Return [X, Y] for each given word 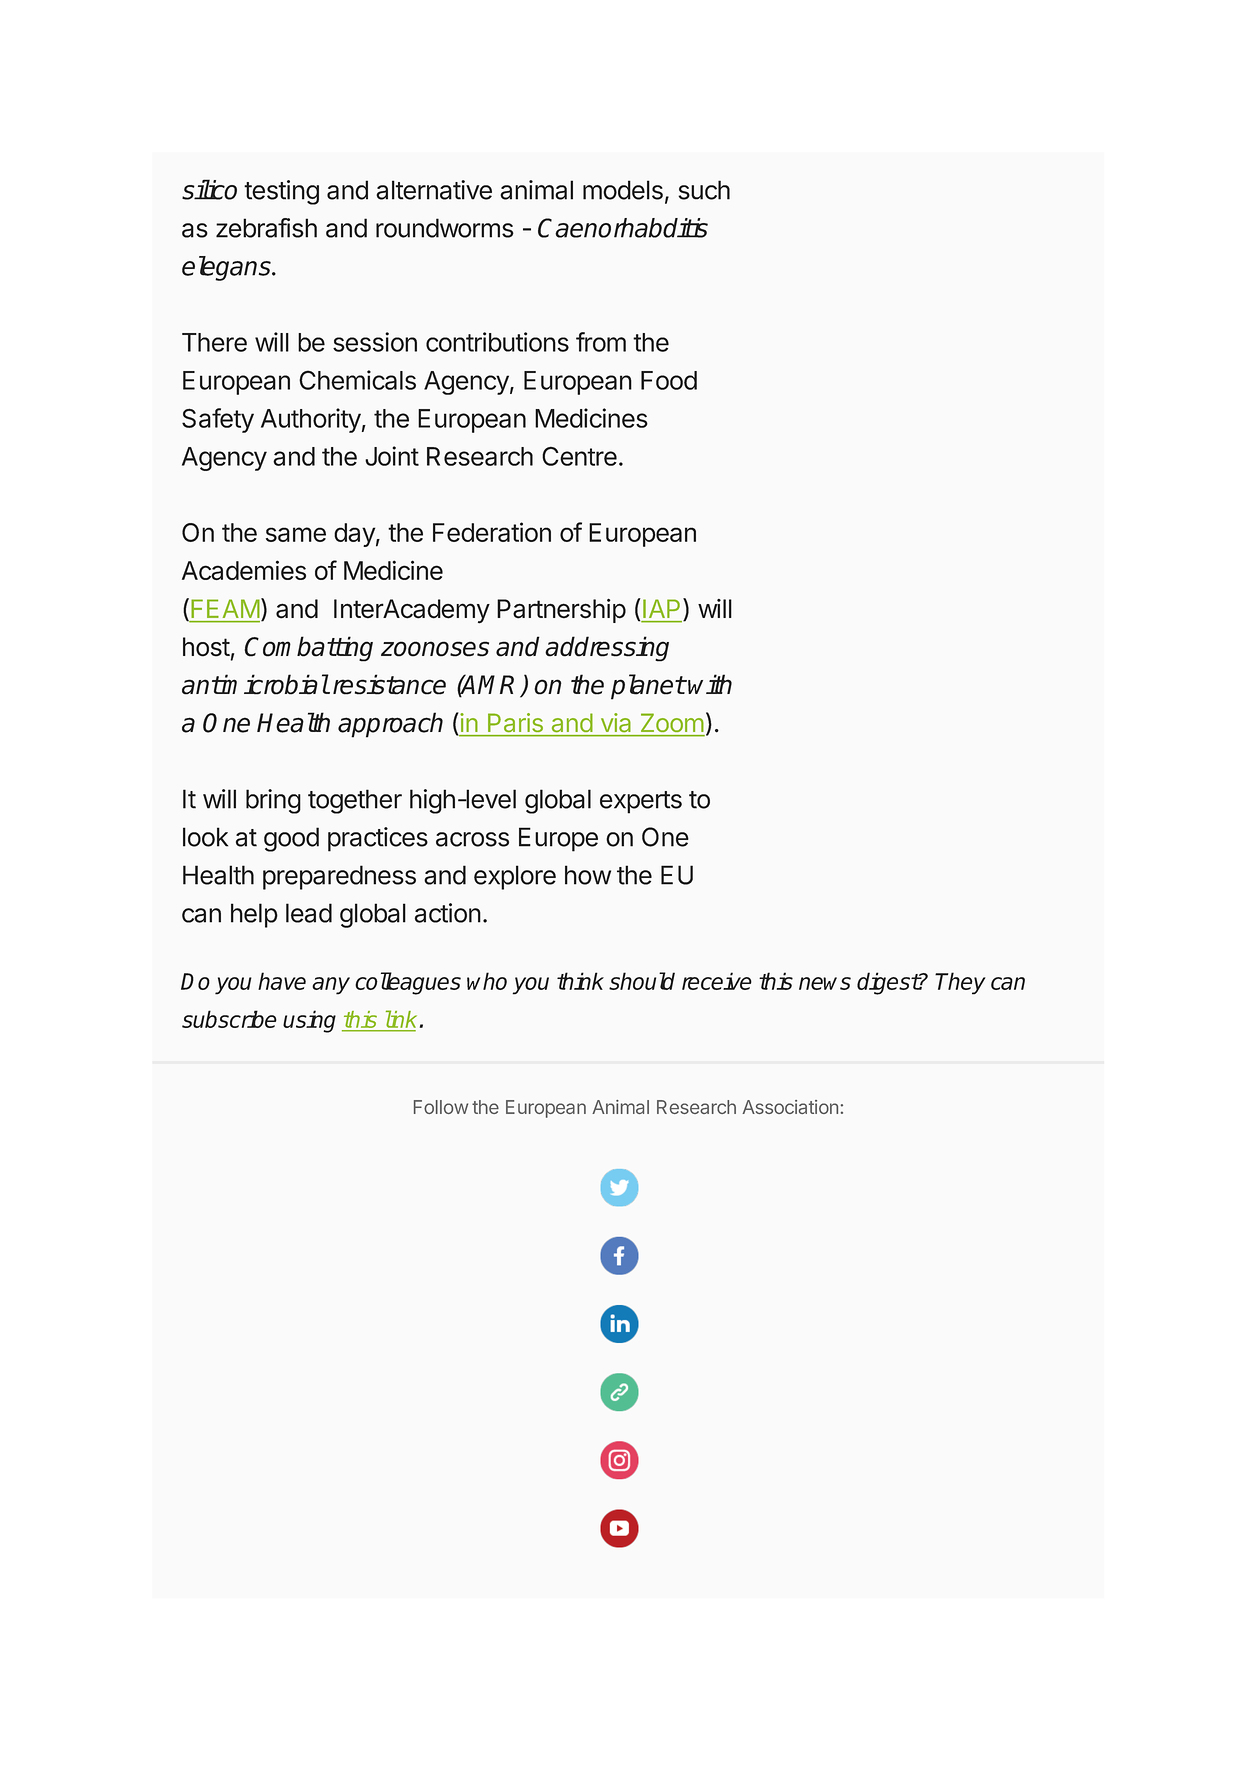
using [309, 1021]
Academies [244, 570]
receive [717, 981]
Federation [492, 532]
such [704, 190]
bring [273, 801]
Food [669, 380]
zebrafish [266, 228]
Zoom [672, 723]
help [254, 915]
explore [515, 877]
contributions [497, 342]
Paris [515, 722]
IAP [661, 608]
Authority [311, 420]
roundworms [445, 228]
